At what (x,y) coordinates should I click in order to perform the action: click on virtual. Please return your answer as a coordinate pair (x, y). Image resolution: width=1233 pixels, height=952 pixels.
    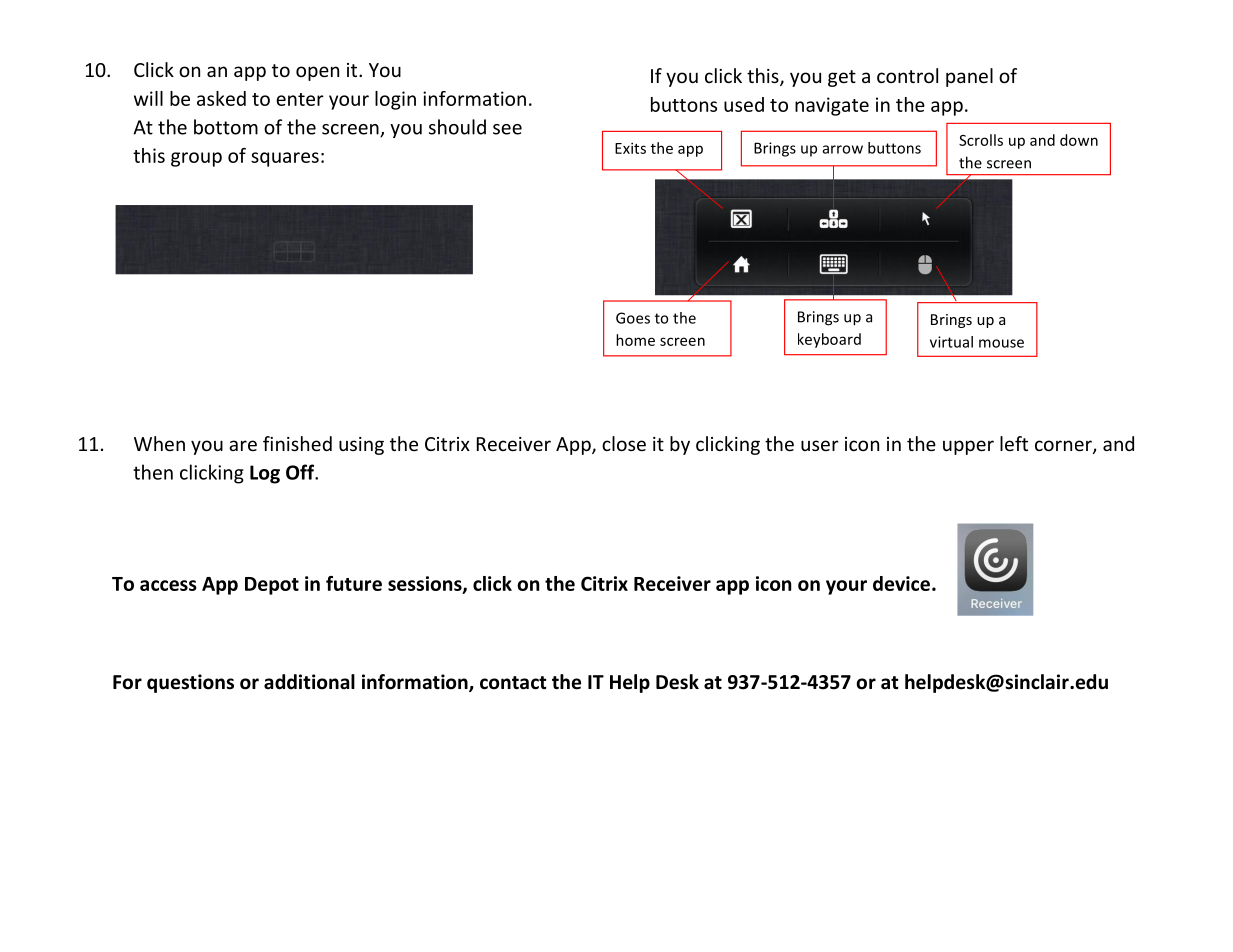
    Looking at the image, I should click on (951, 342).
